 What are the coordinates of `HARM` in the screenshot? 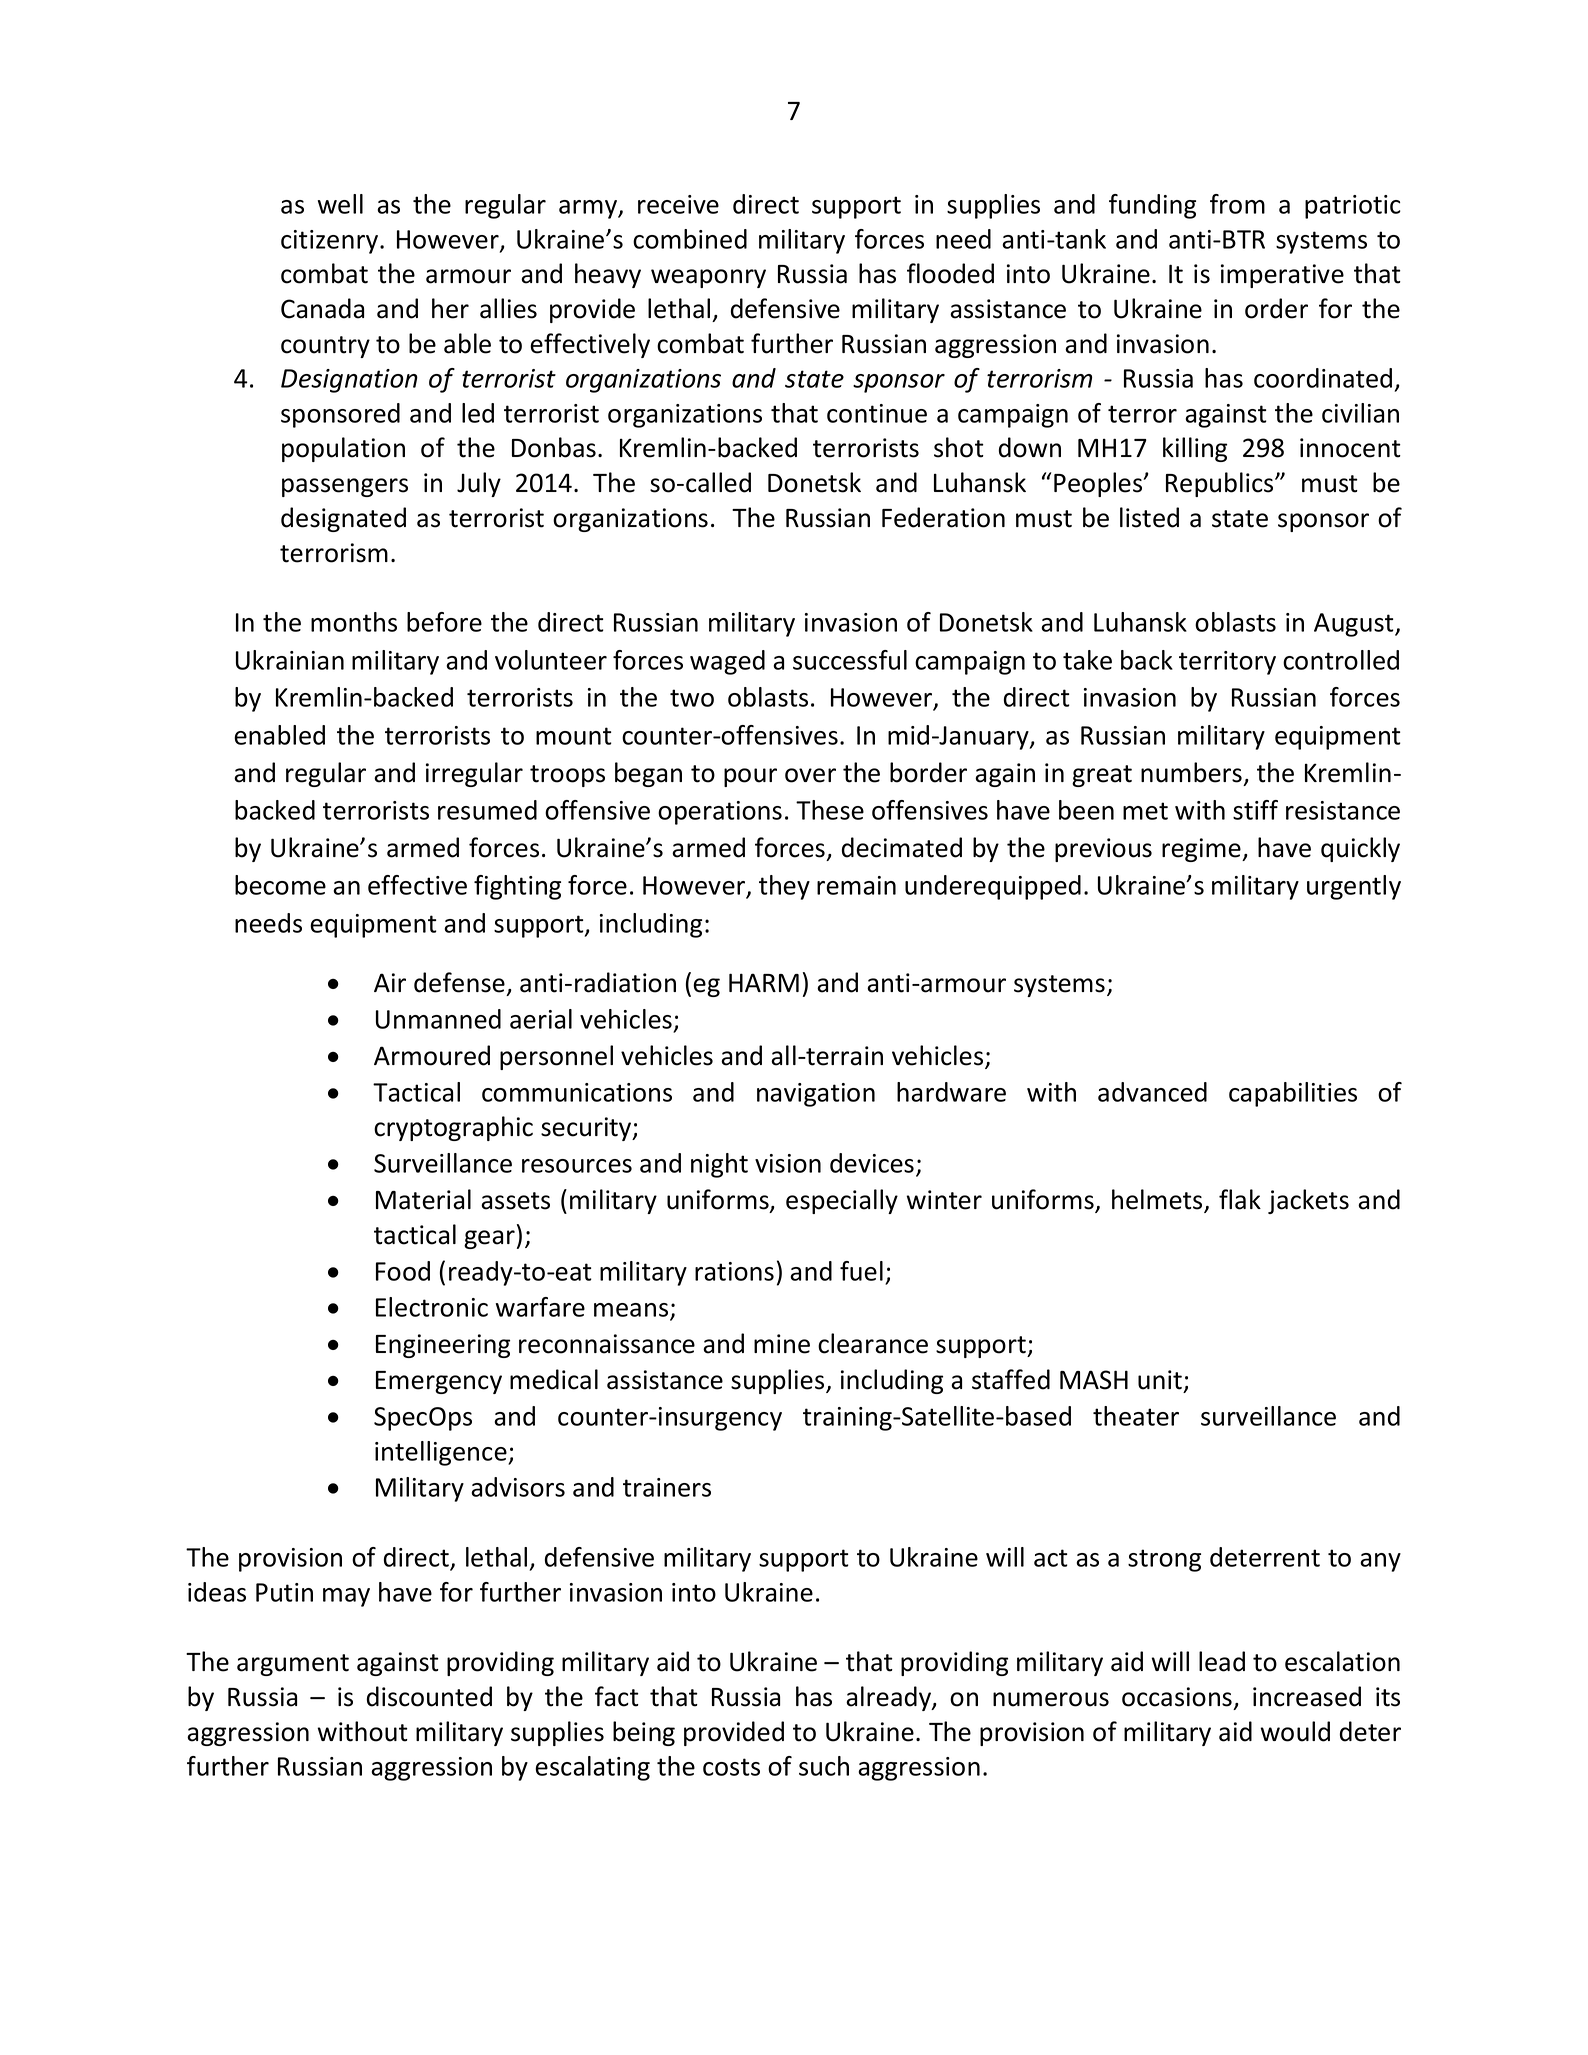 It's located at (764, 982).
